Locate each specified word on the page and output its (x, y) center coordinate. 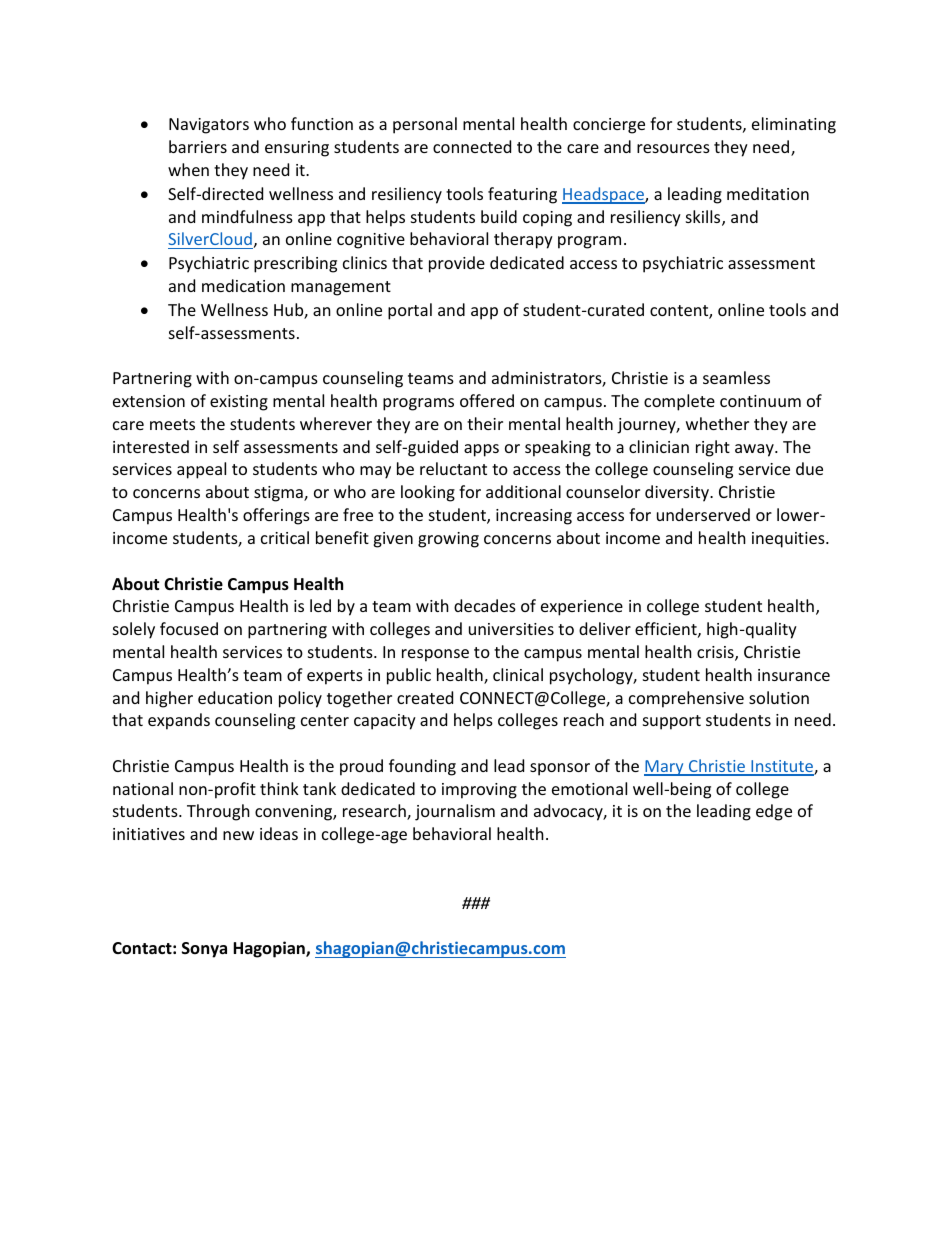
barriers (198, 146)
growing (448, 540)
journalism (455, 812)
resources (673, 148)
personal (425, 125)
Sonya (204, 950)
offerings (276, 516)
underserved (703, 514)
